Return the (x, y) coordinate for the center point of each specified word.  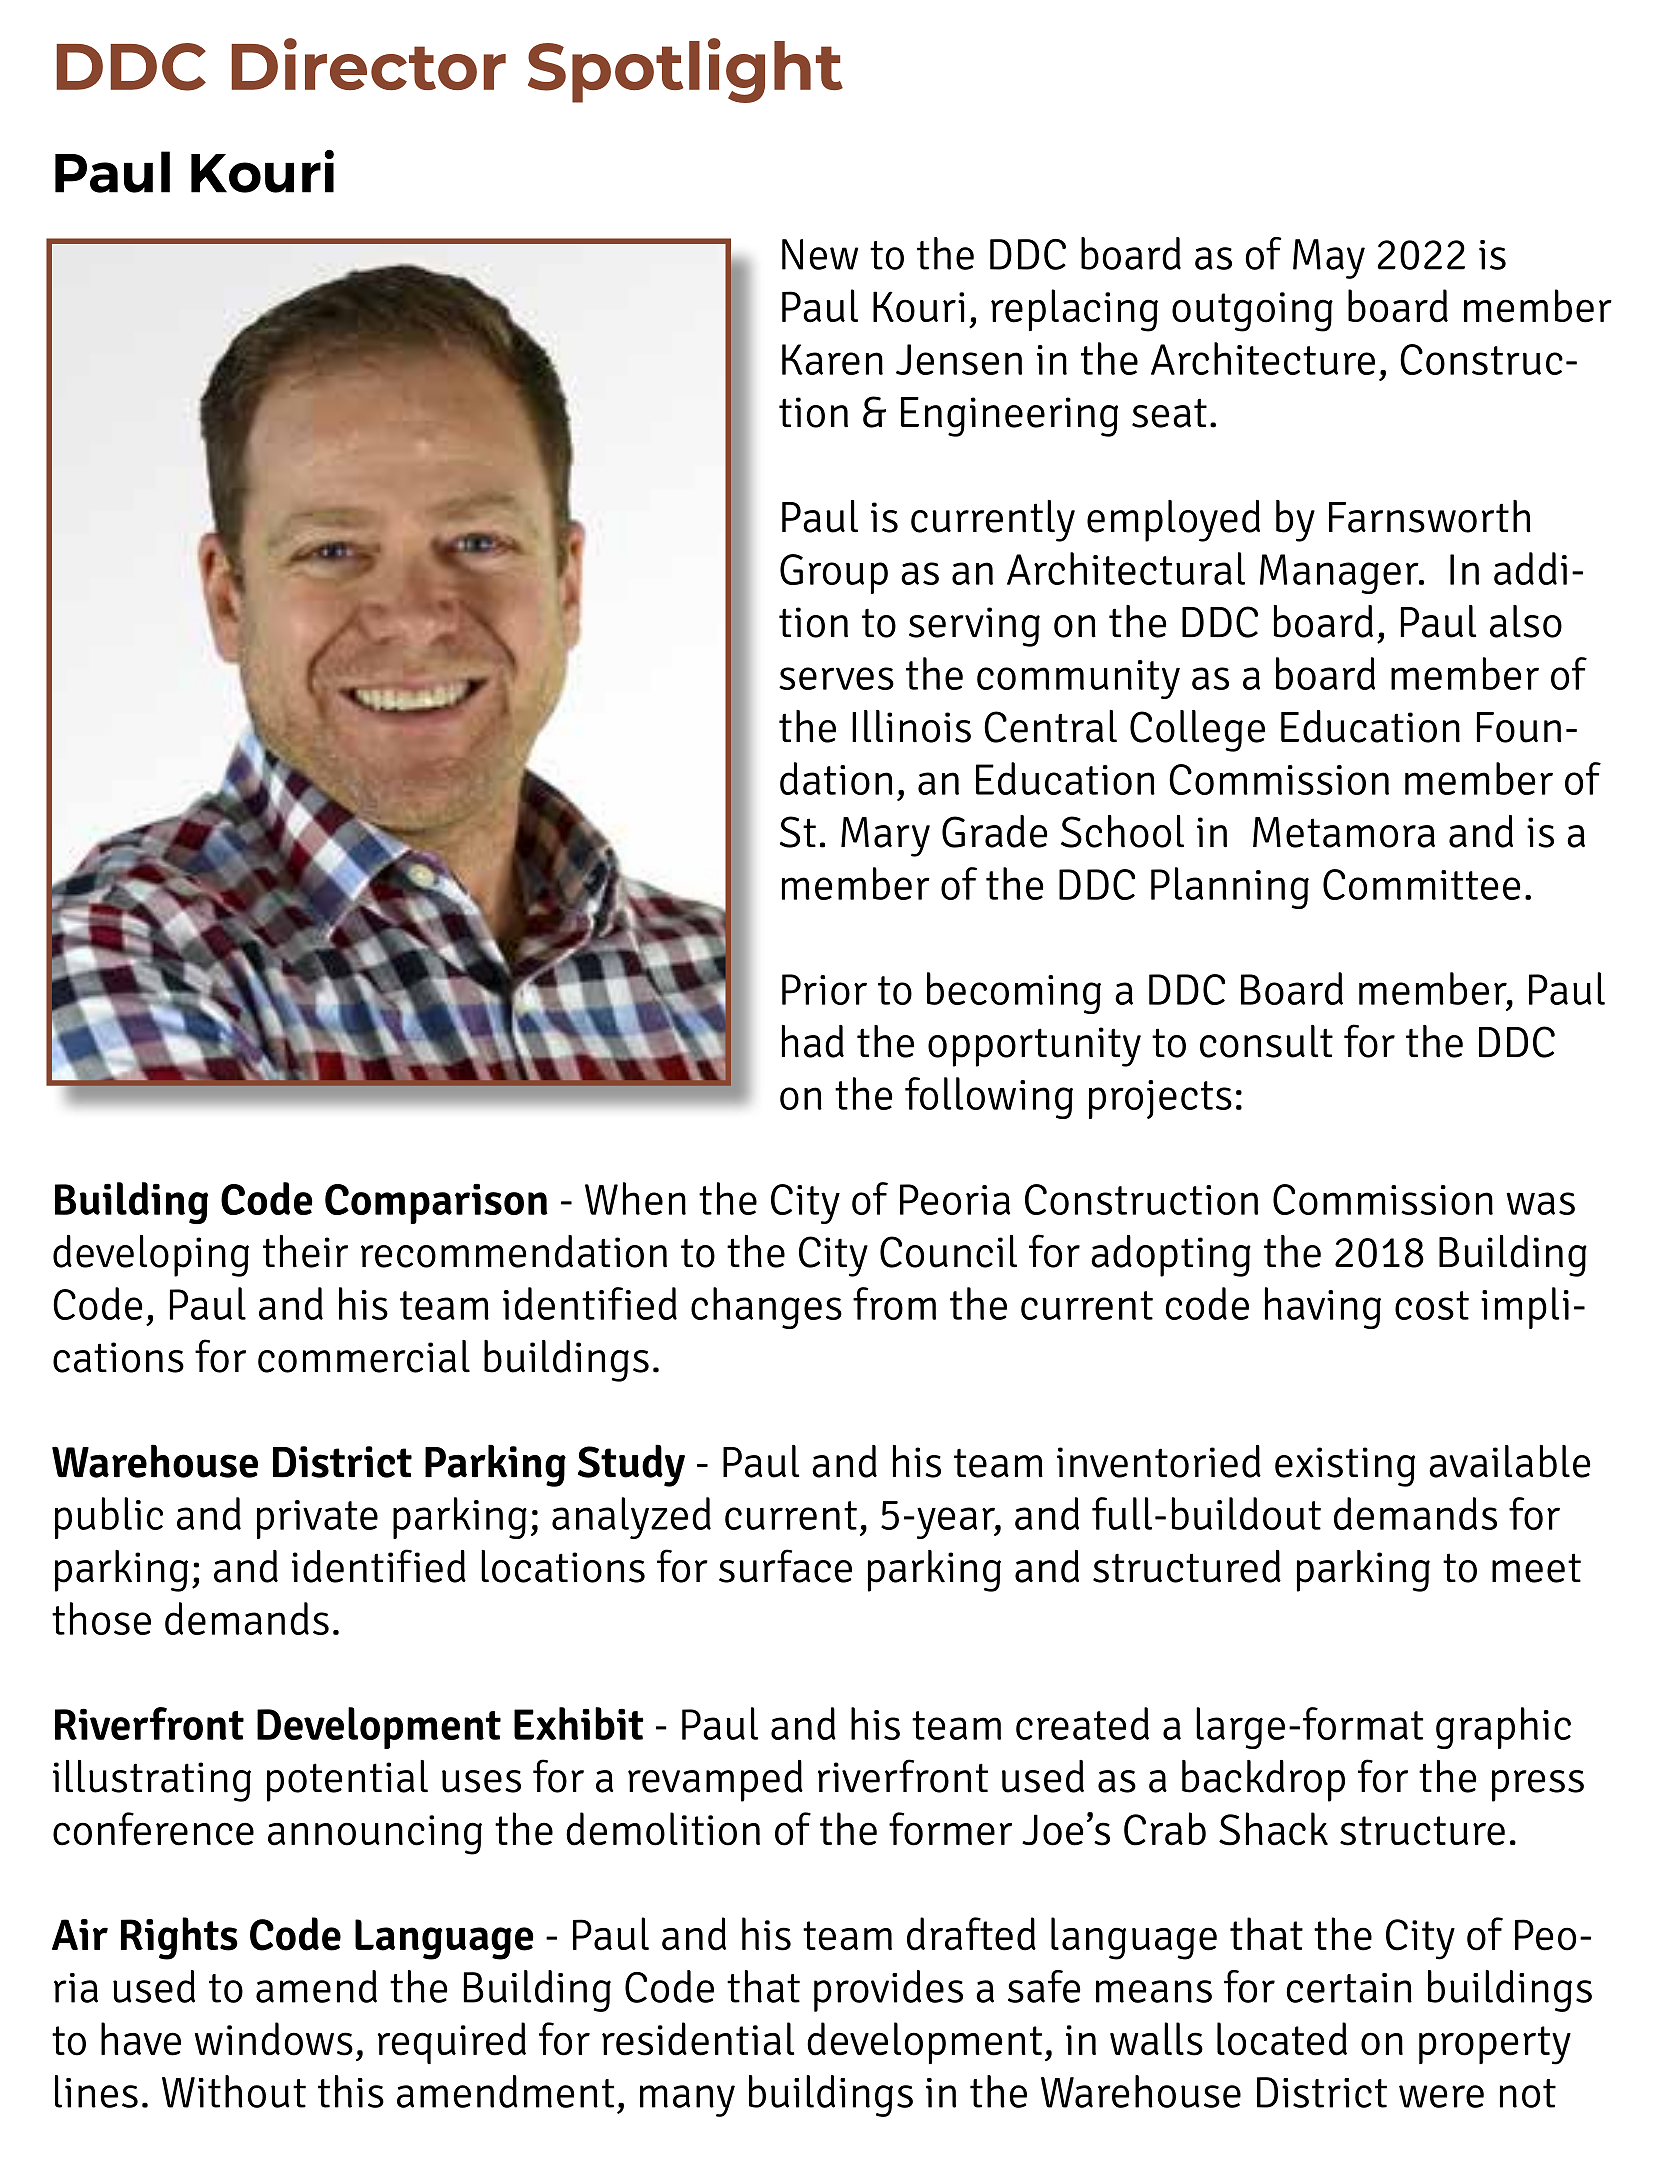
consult (1266, 1041)
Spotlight (685, 70)
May (1329, 259)
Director (368, 64)
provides (888, 1991)
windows (274, 2039)
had (813, 1041)
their (305, 1251)
